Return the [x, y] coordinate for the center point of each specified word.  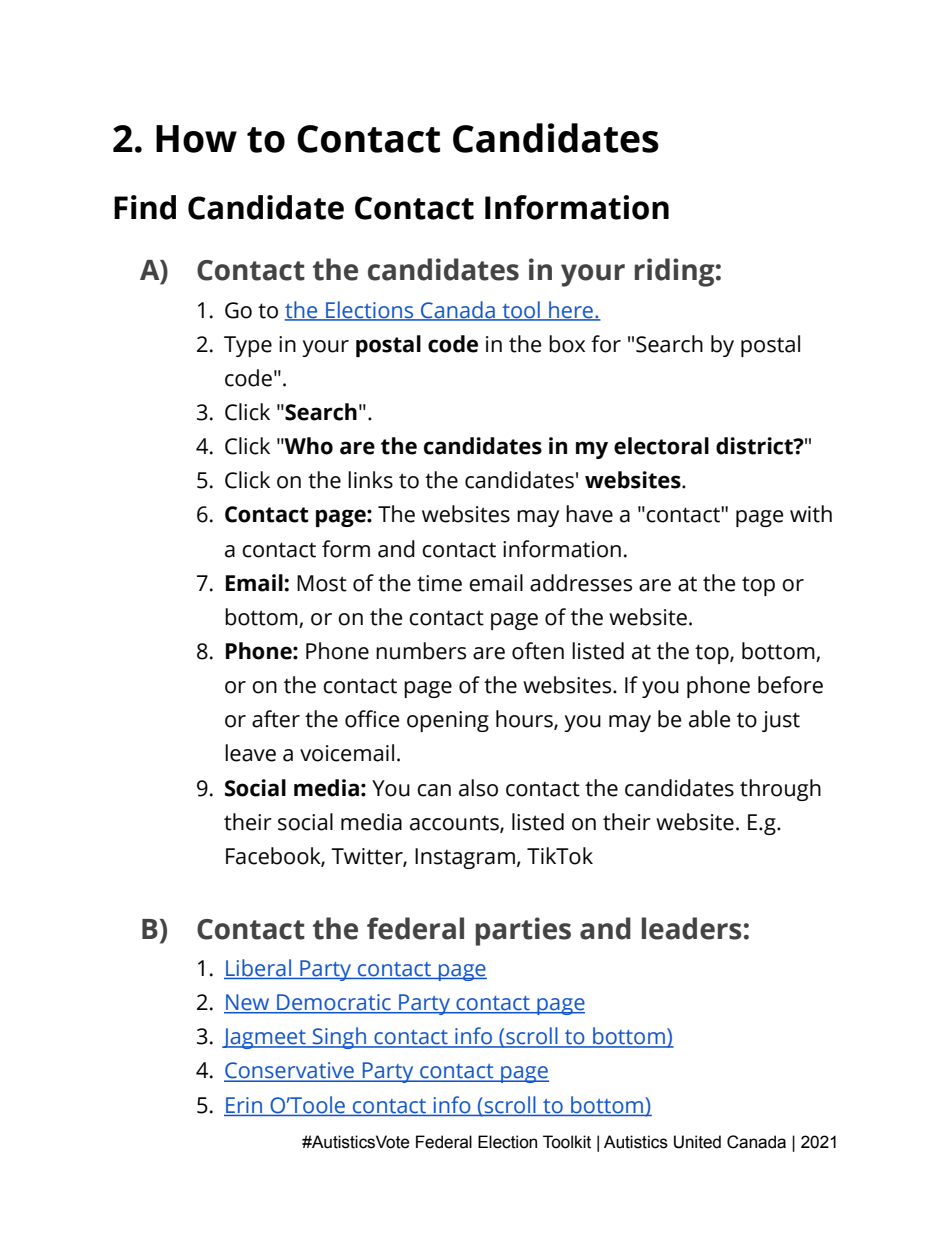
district [755, 446]
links [370, 480]
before [790, 685]
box [567, 344]
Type [248, 346]
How [196, 139]
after [276, 719]
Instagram [465, 858]
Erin [244, 1105]
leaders [692, 928]
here [571, 310]
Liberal [258, 969]
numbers [421, 651]
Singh [340, 1038]
